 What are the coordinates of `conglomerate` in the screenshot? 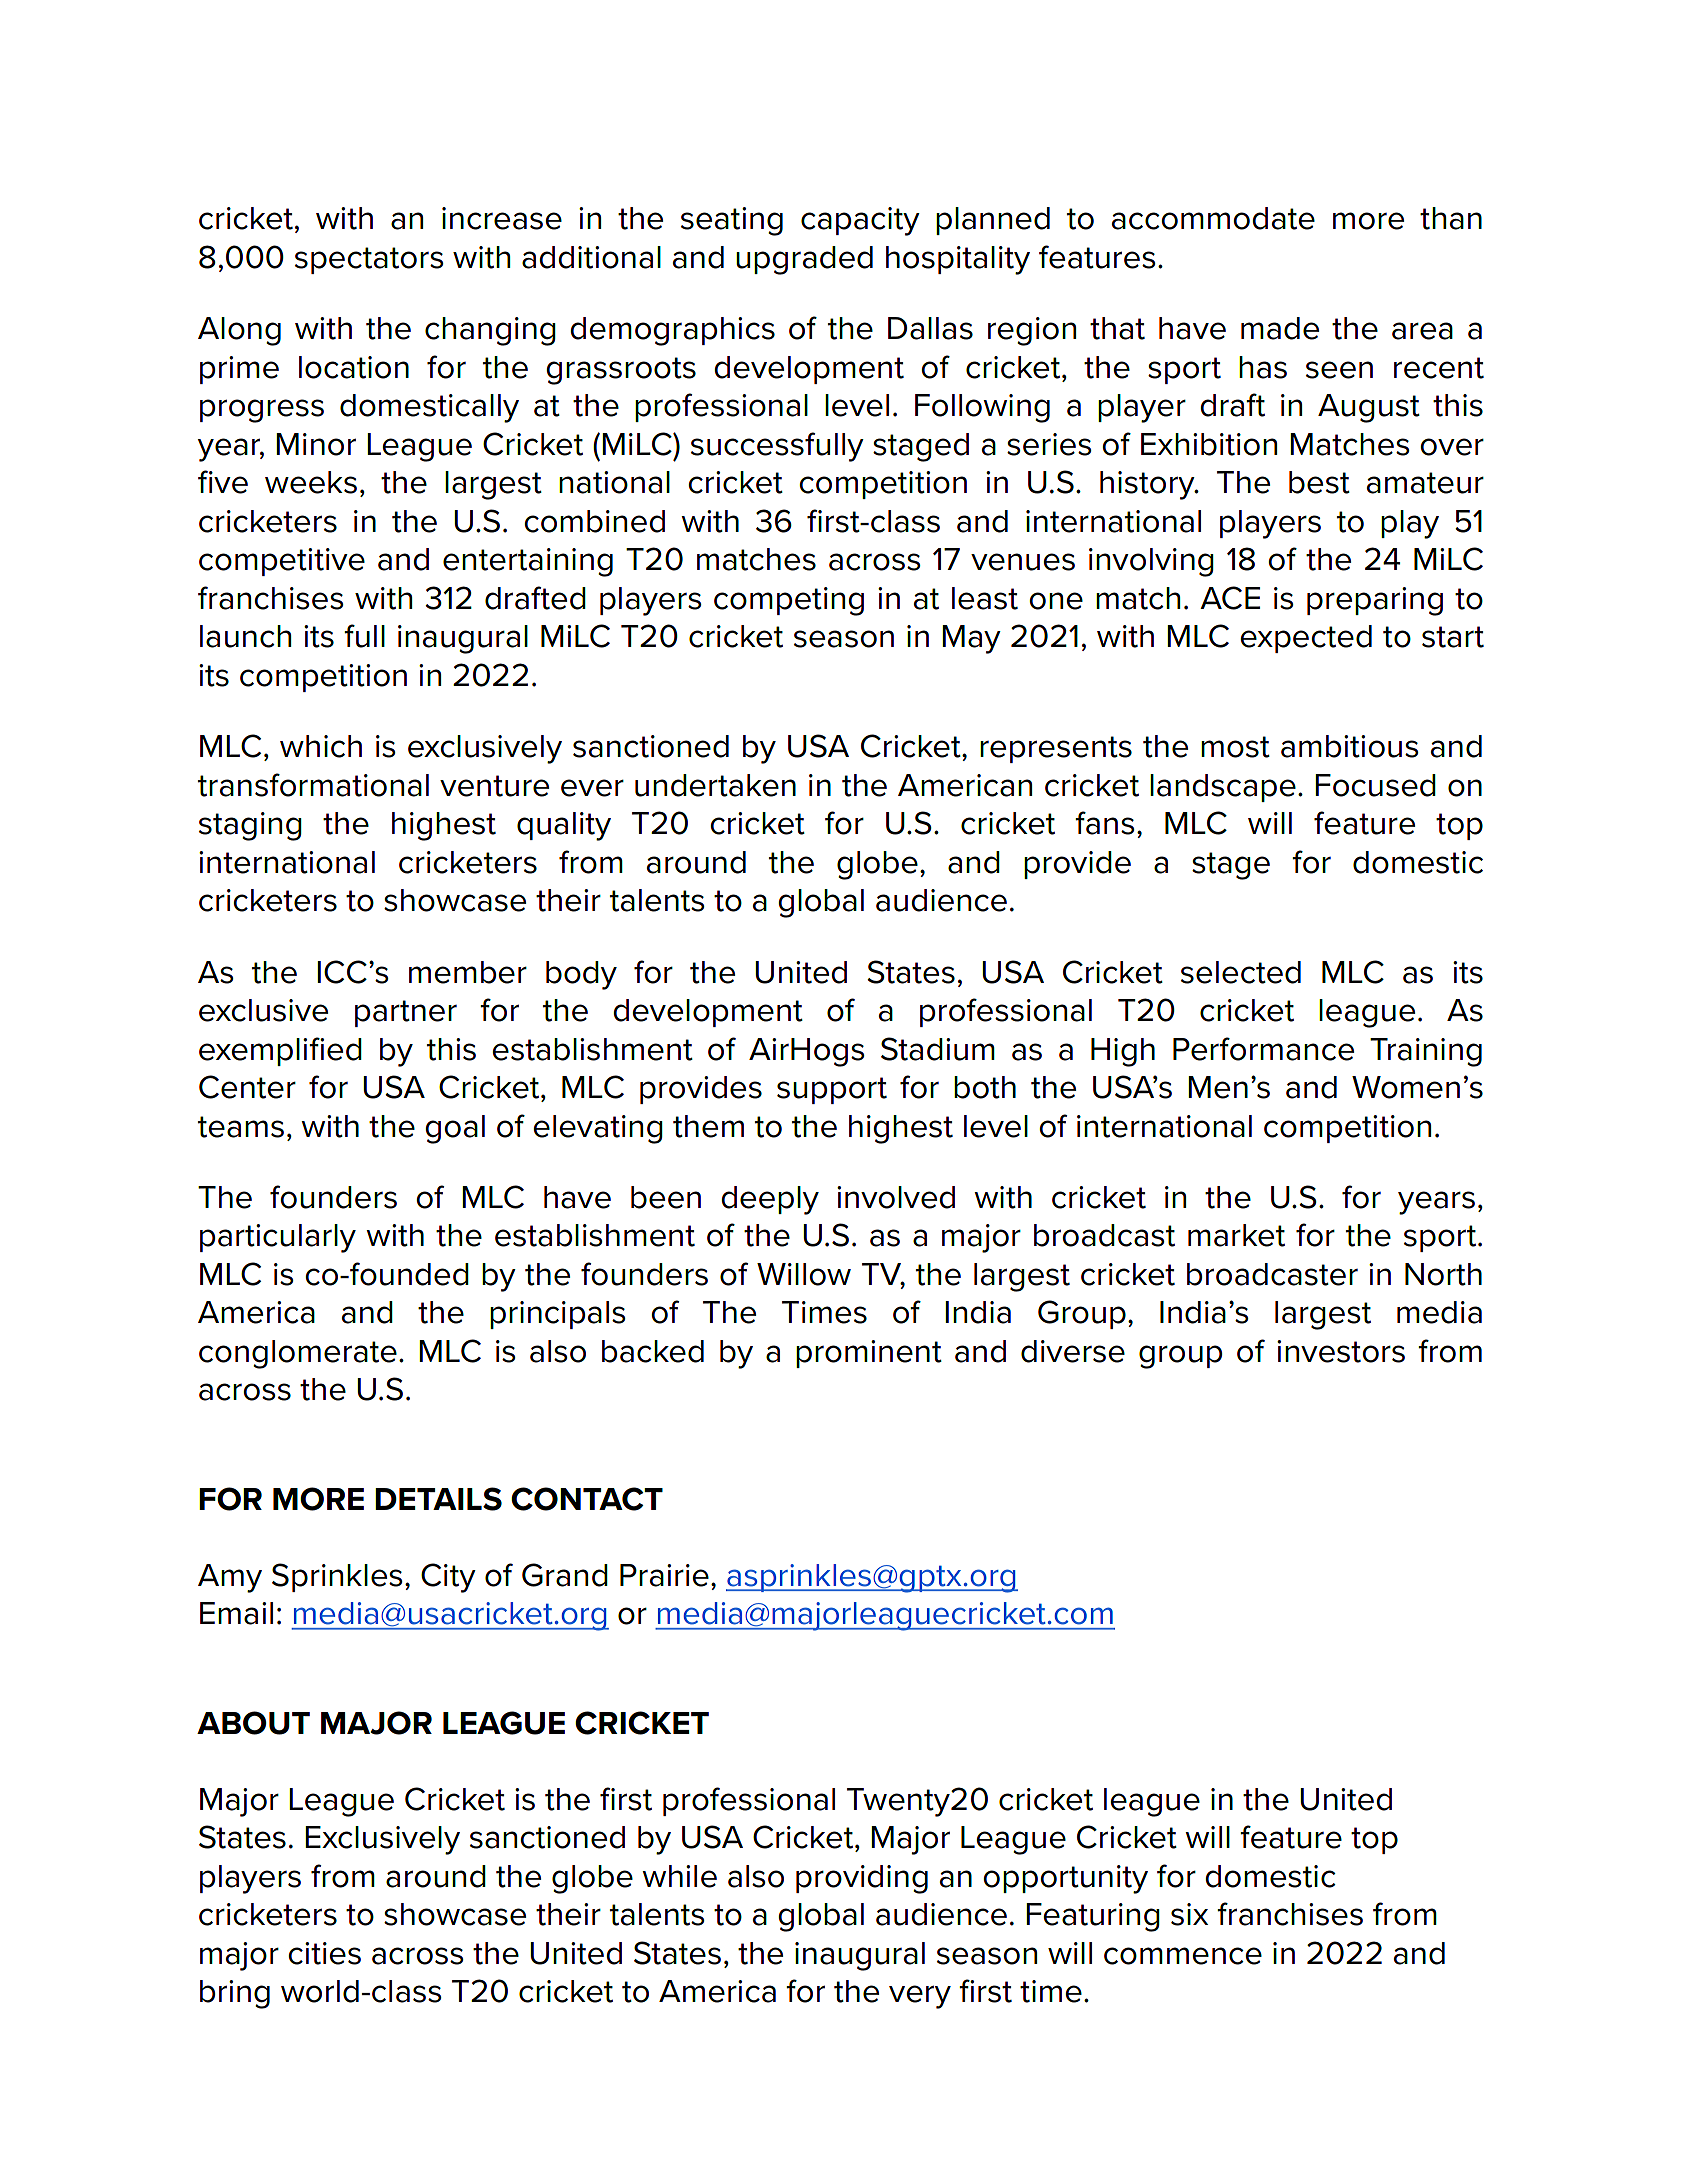 It's located at (298, 1354).
